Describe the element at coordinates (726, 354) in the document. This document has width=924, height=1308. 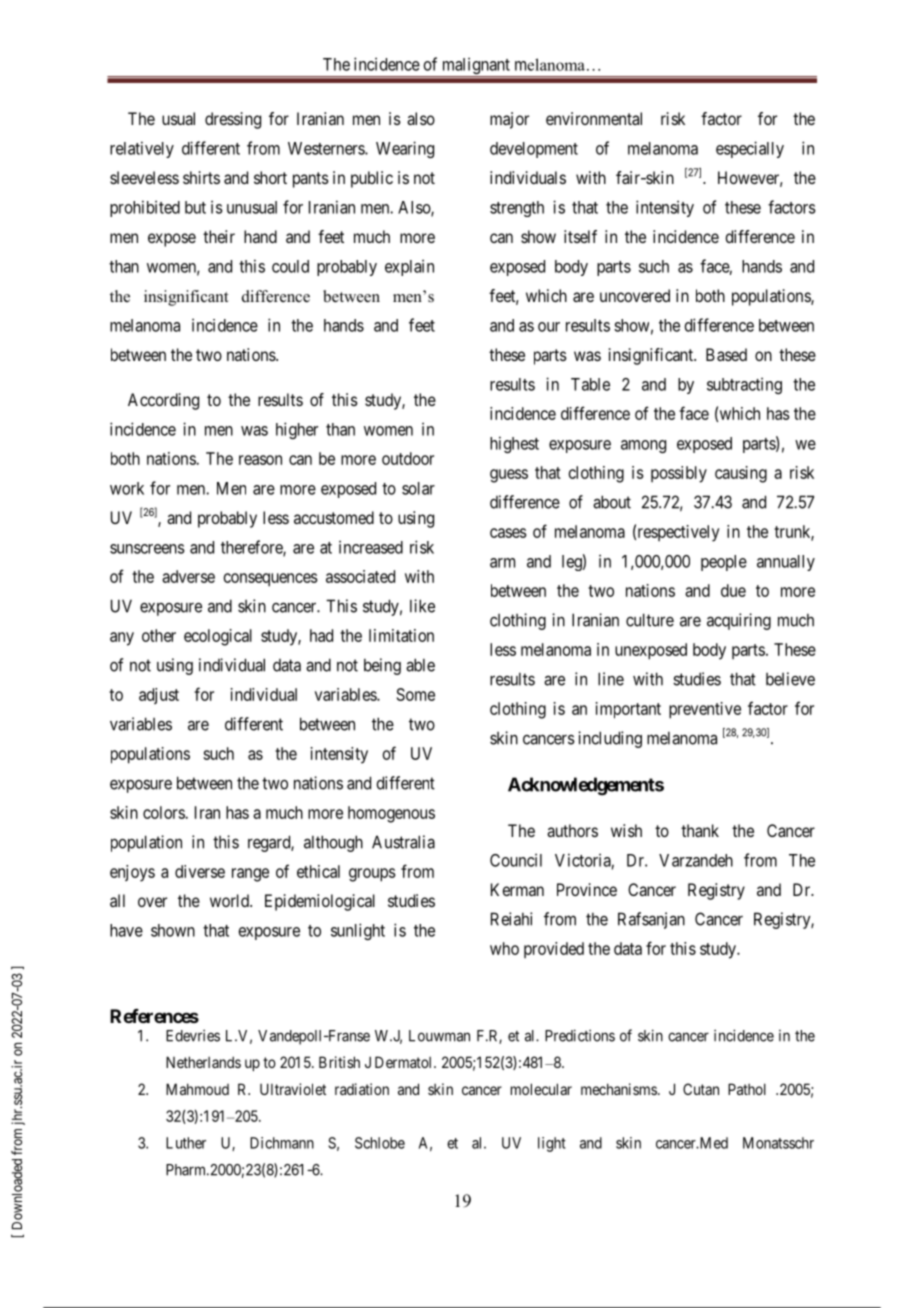
I see `Based` at that location.
